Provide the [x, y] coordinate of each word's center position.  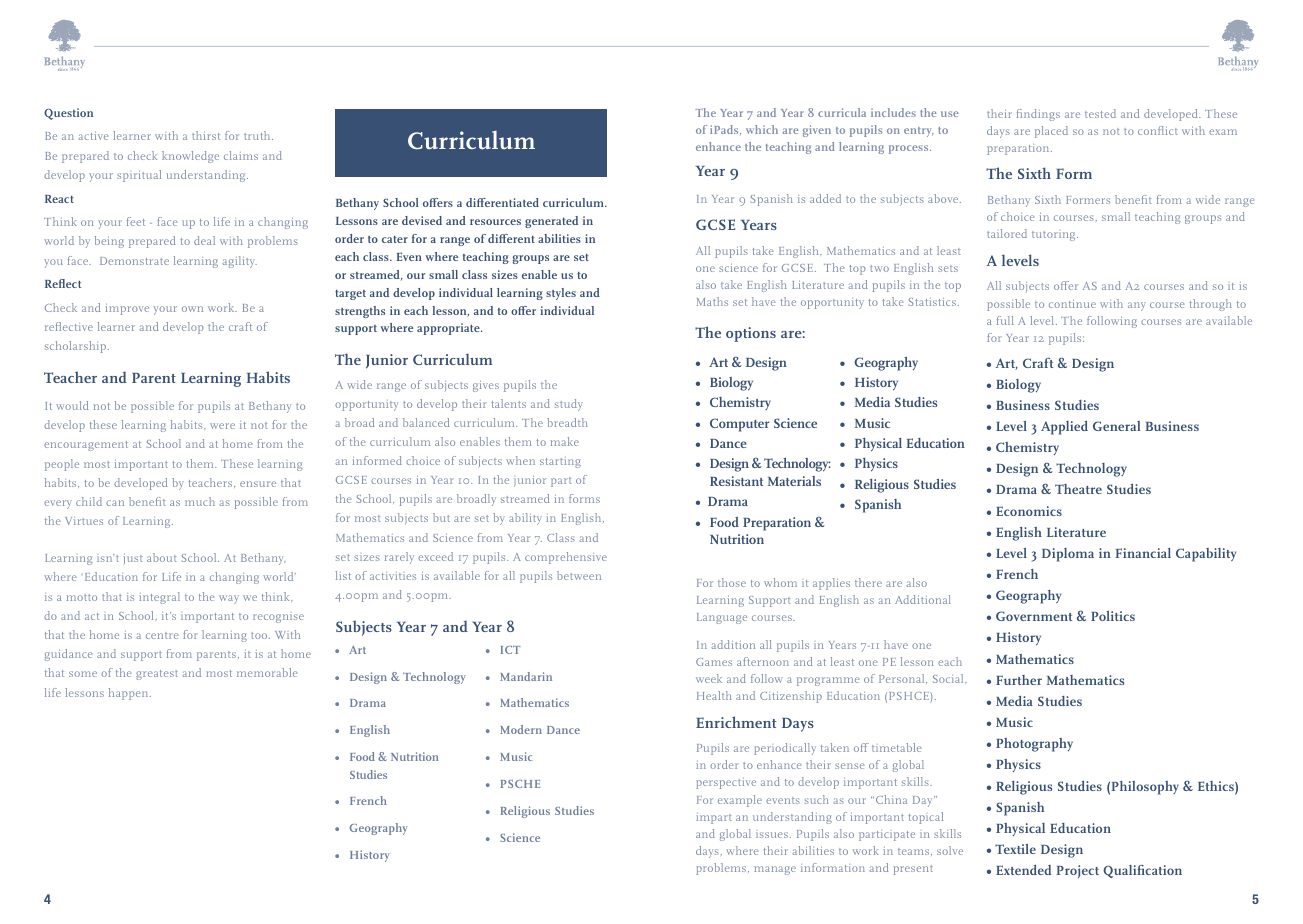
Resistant [736, 481]
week [709, 678]
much [200, 501]
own [192, 309]
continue [1072, 304]
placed [1051, 132]
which [762, 129]
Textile [1015, 849]
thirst [206, 135]
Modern [521, 729]
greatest [157, 675]
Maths [712, 301]
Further [1019, 680]
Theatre [1078, 489]
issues [772, 835]
